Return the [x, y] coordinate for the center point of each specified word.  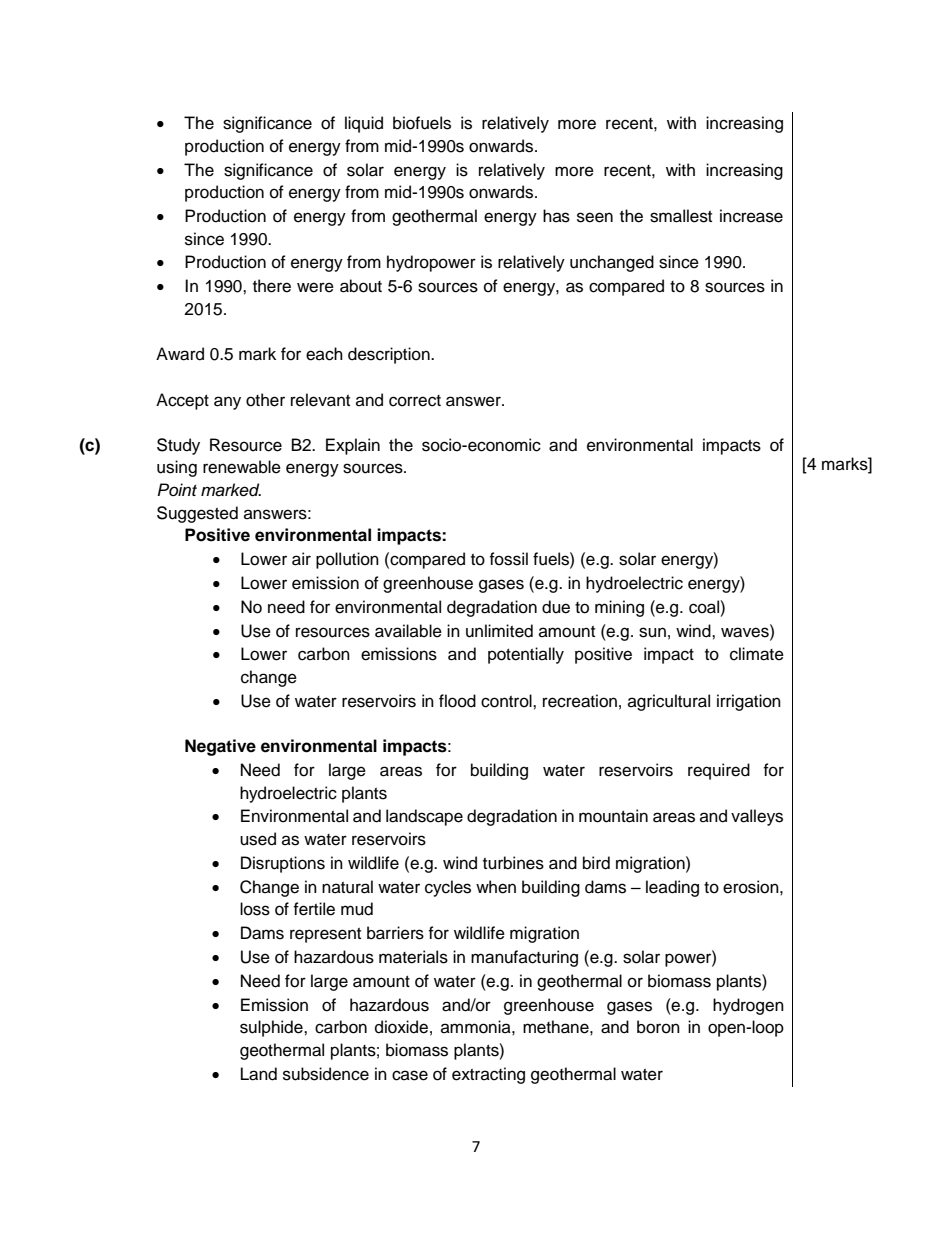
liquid [364, 124]
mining [619, 608]
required [719, 771]
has [556, 216]
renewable [242, 467]
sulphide [272, 1028]
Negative [220, 747]
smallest [681, 216]
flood [457, 701]
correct [415, 401]
